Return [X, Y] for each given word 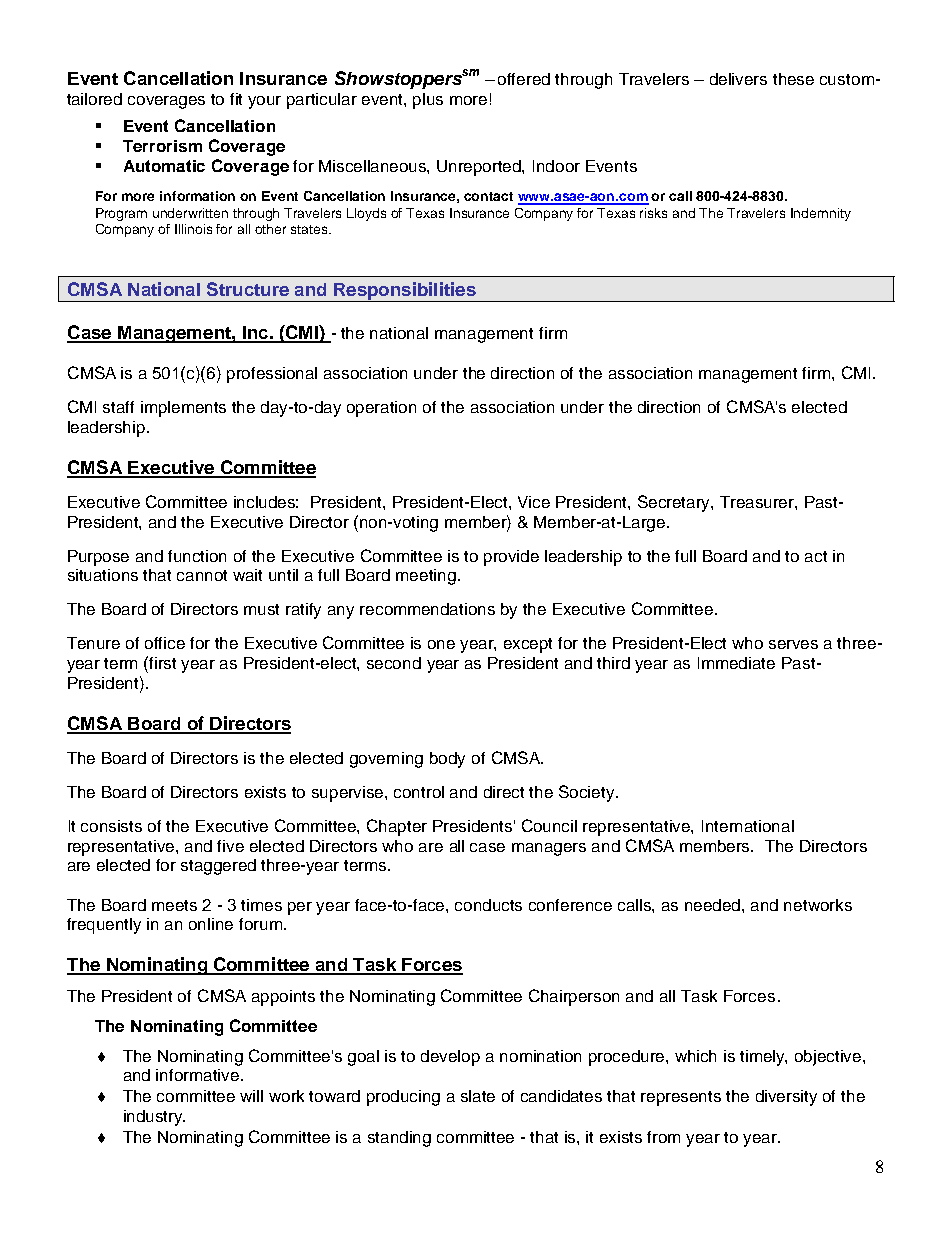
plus [428, 101]
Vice [534, 502]
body [447, 760]
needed [714, 905]
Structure [248, 289]
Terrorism [162, 146]
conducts [488, 905]
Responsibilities [405, 292]
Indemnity [821, 214]
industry [154, 1118]
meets [174, 905]
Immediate [736, 663]
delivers [738, 79]
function [197, 556]
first [162, 663]
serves [793, 644]
